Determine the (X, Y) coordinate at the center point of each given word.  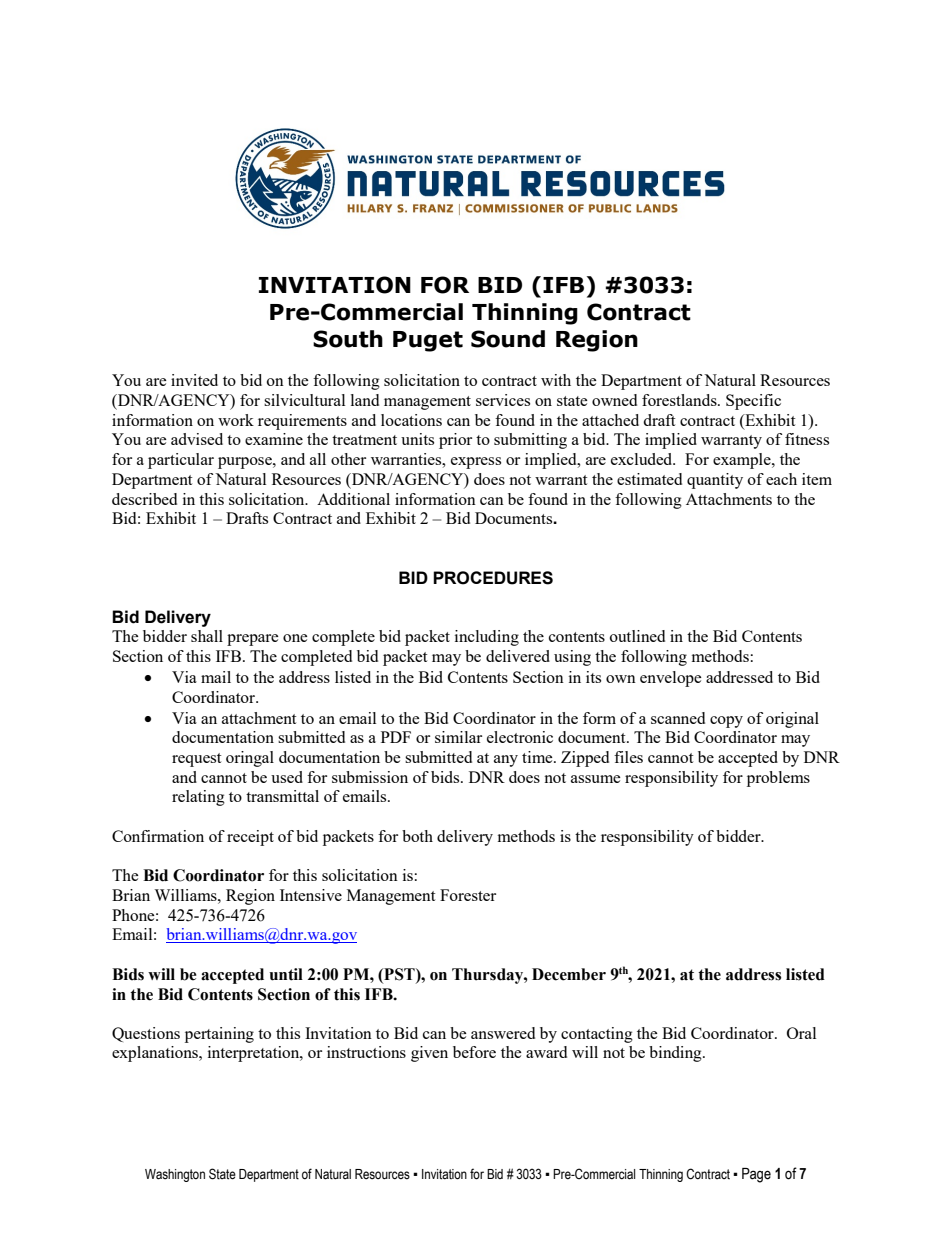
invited (194, 380)
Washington (175, 1175)
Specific (753, 402)
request (196, 760)
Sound (508, 339)
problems (778, 779)
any (506, 761)
